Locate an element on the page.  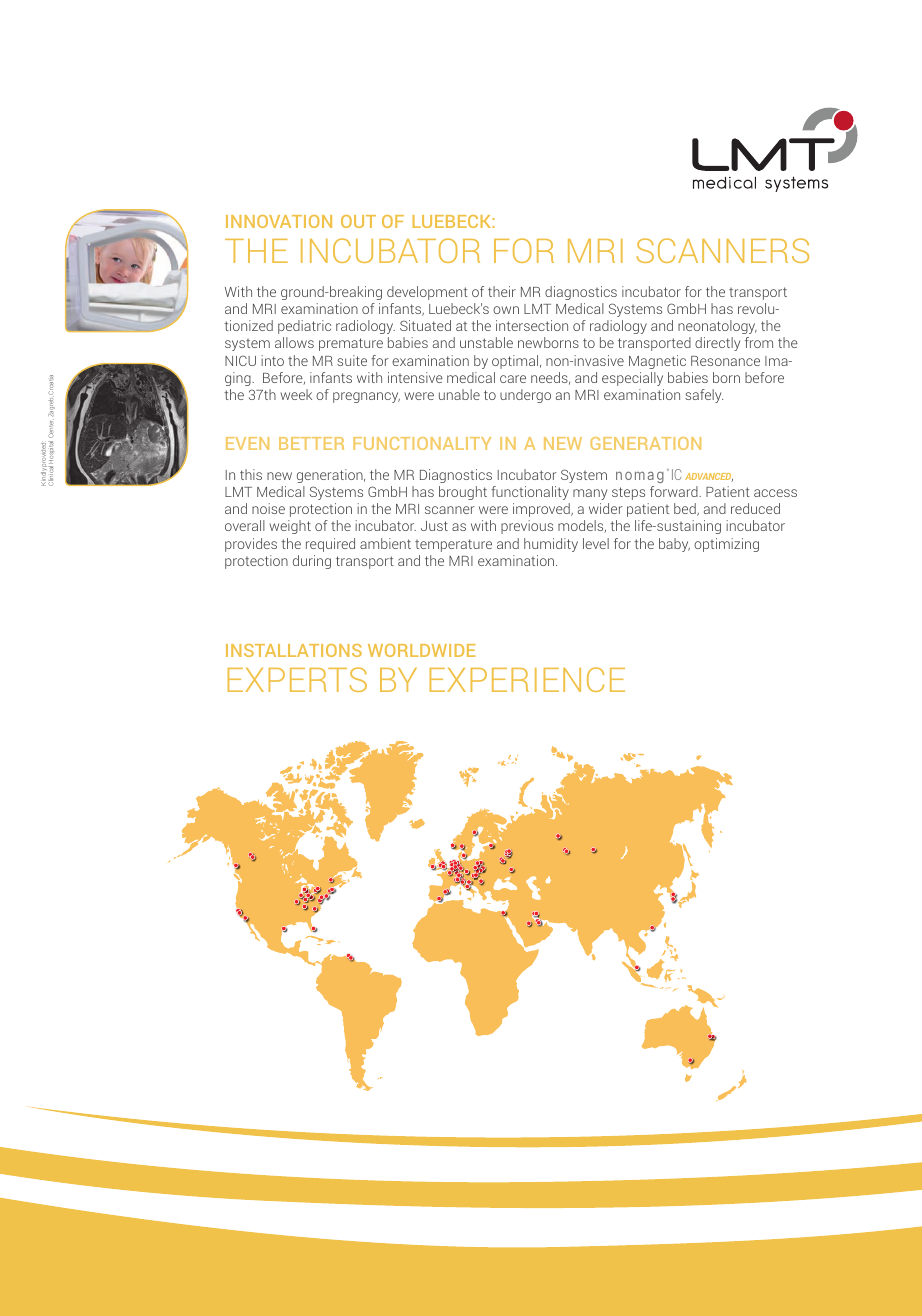
neonatology is located at coordinates (717, 327).
